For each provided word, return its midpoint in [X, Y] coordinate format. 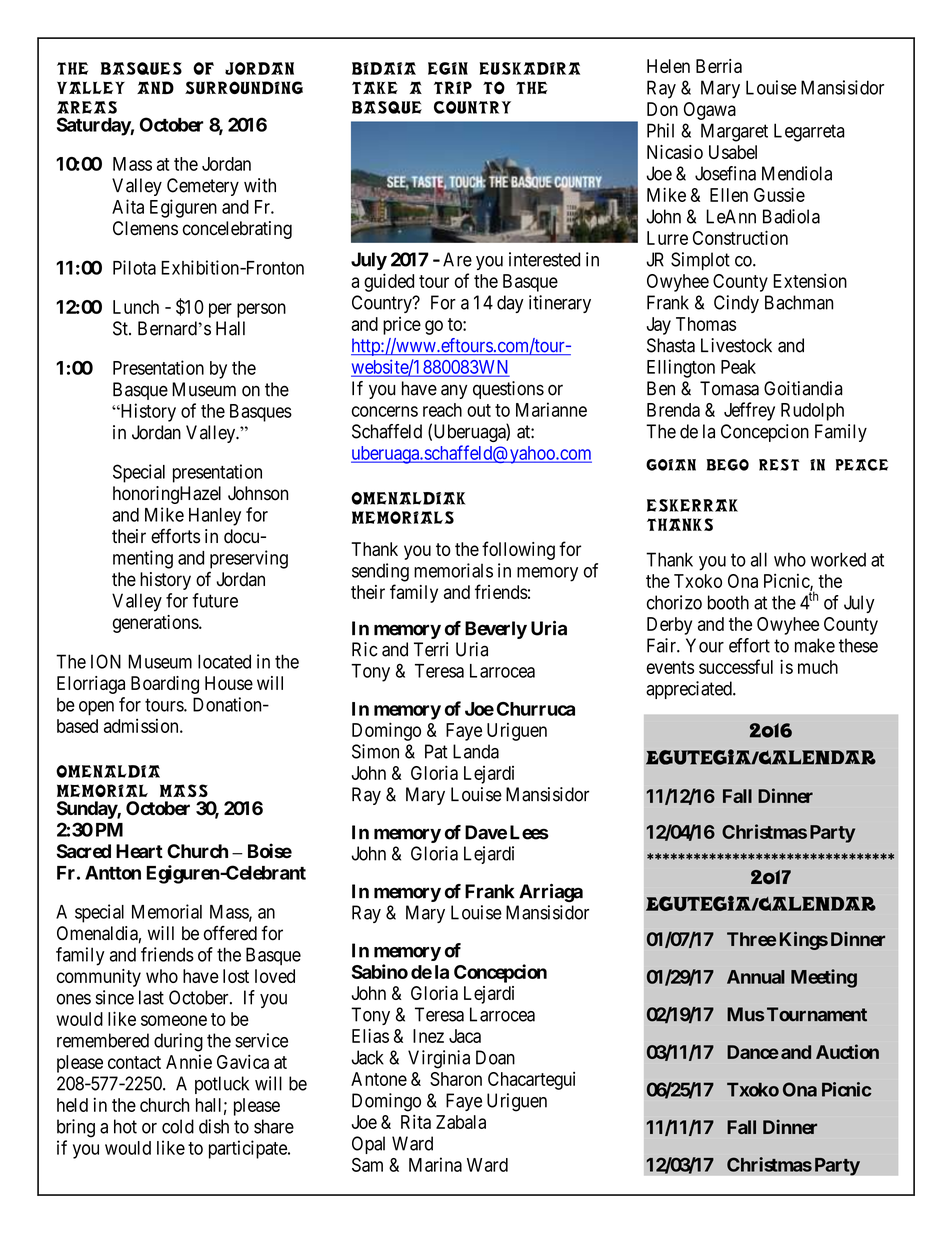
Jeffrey [749, 411]
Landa [476, 751]
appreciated [690, 690]
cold [178, 1126]
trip [453, 87]
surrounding [244, 87]
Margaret [734, 132]
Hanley [215, 517]
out [479, 410]
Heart [139, 851]
